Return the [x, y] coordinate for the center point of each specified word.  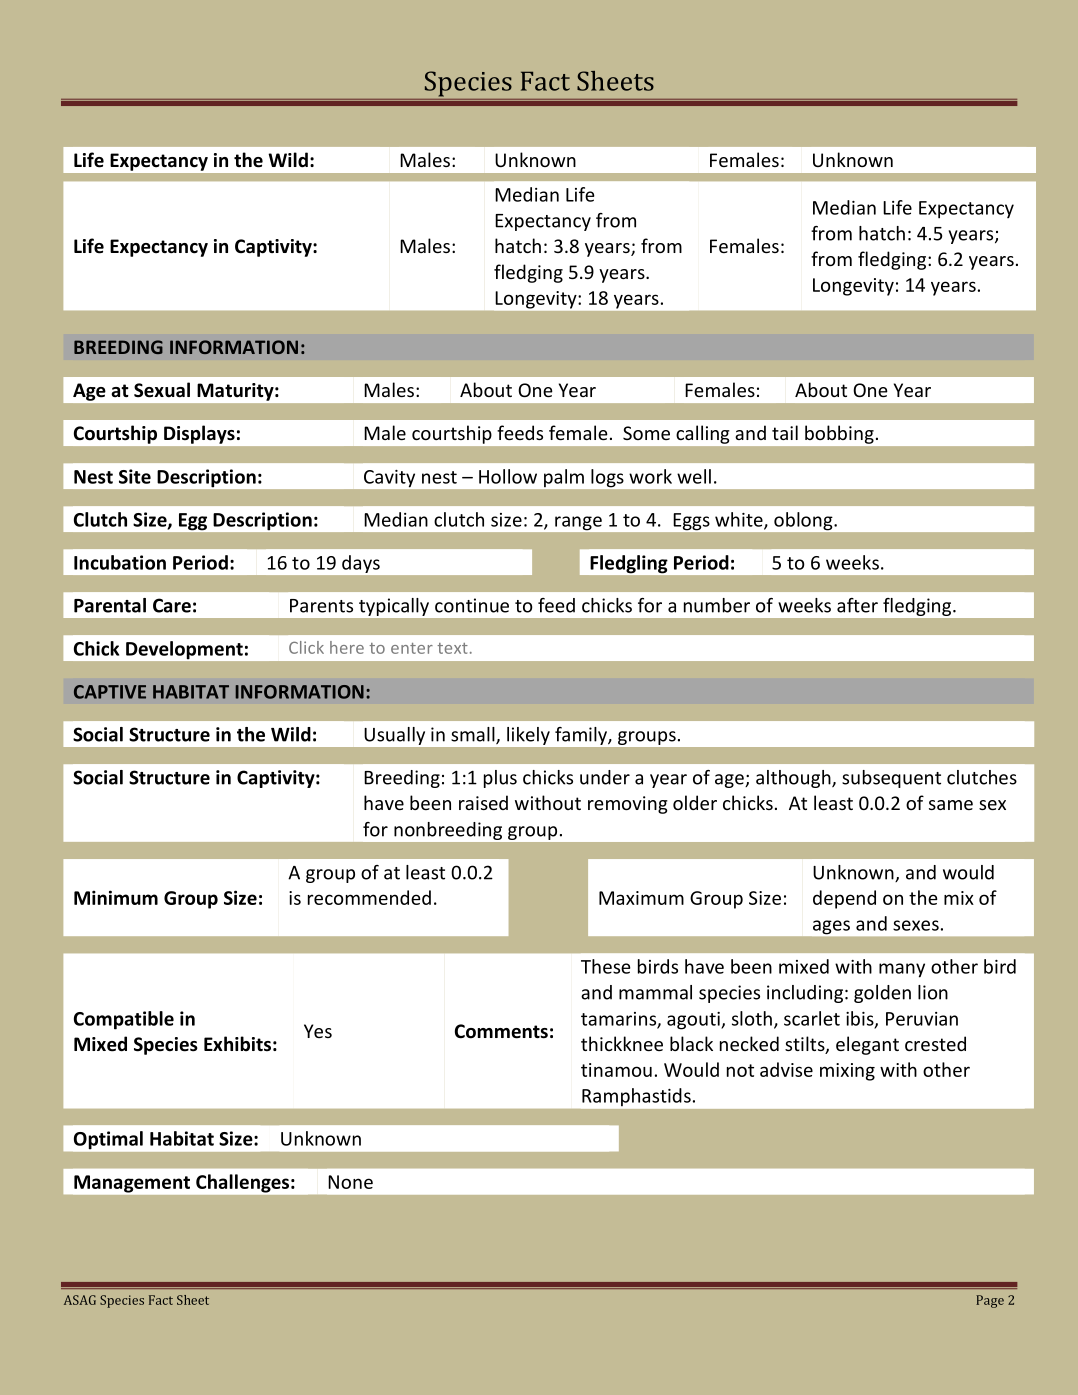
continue [472, 605]
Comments [501, 1031]
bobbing [839, 434]
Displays [199, 434]
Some [646, 433]
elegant [867, 1045]
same [951, 805]
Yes [318, 1031]
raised [483, 802]
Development [184, 650]
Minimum [116, 897]
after [857, 605]
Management [132, 1184]
